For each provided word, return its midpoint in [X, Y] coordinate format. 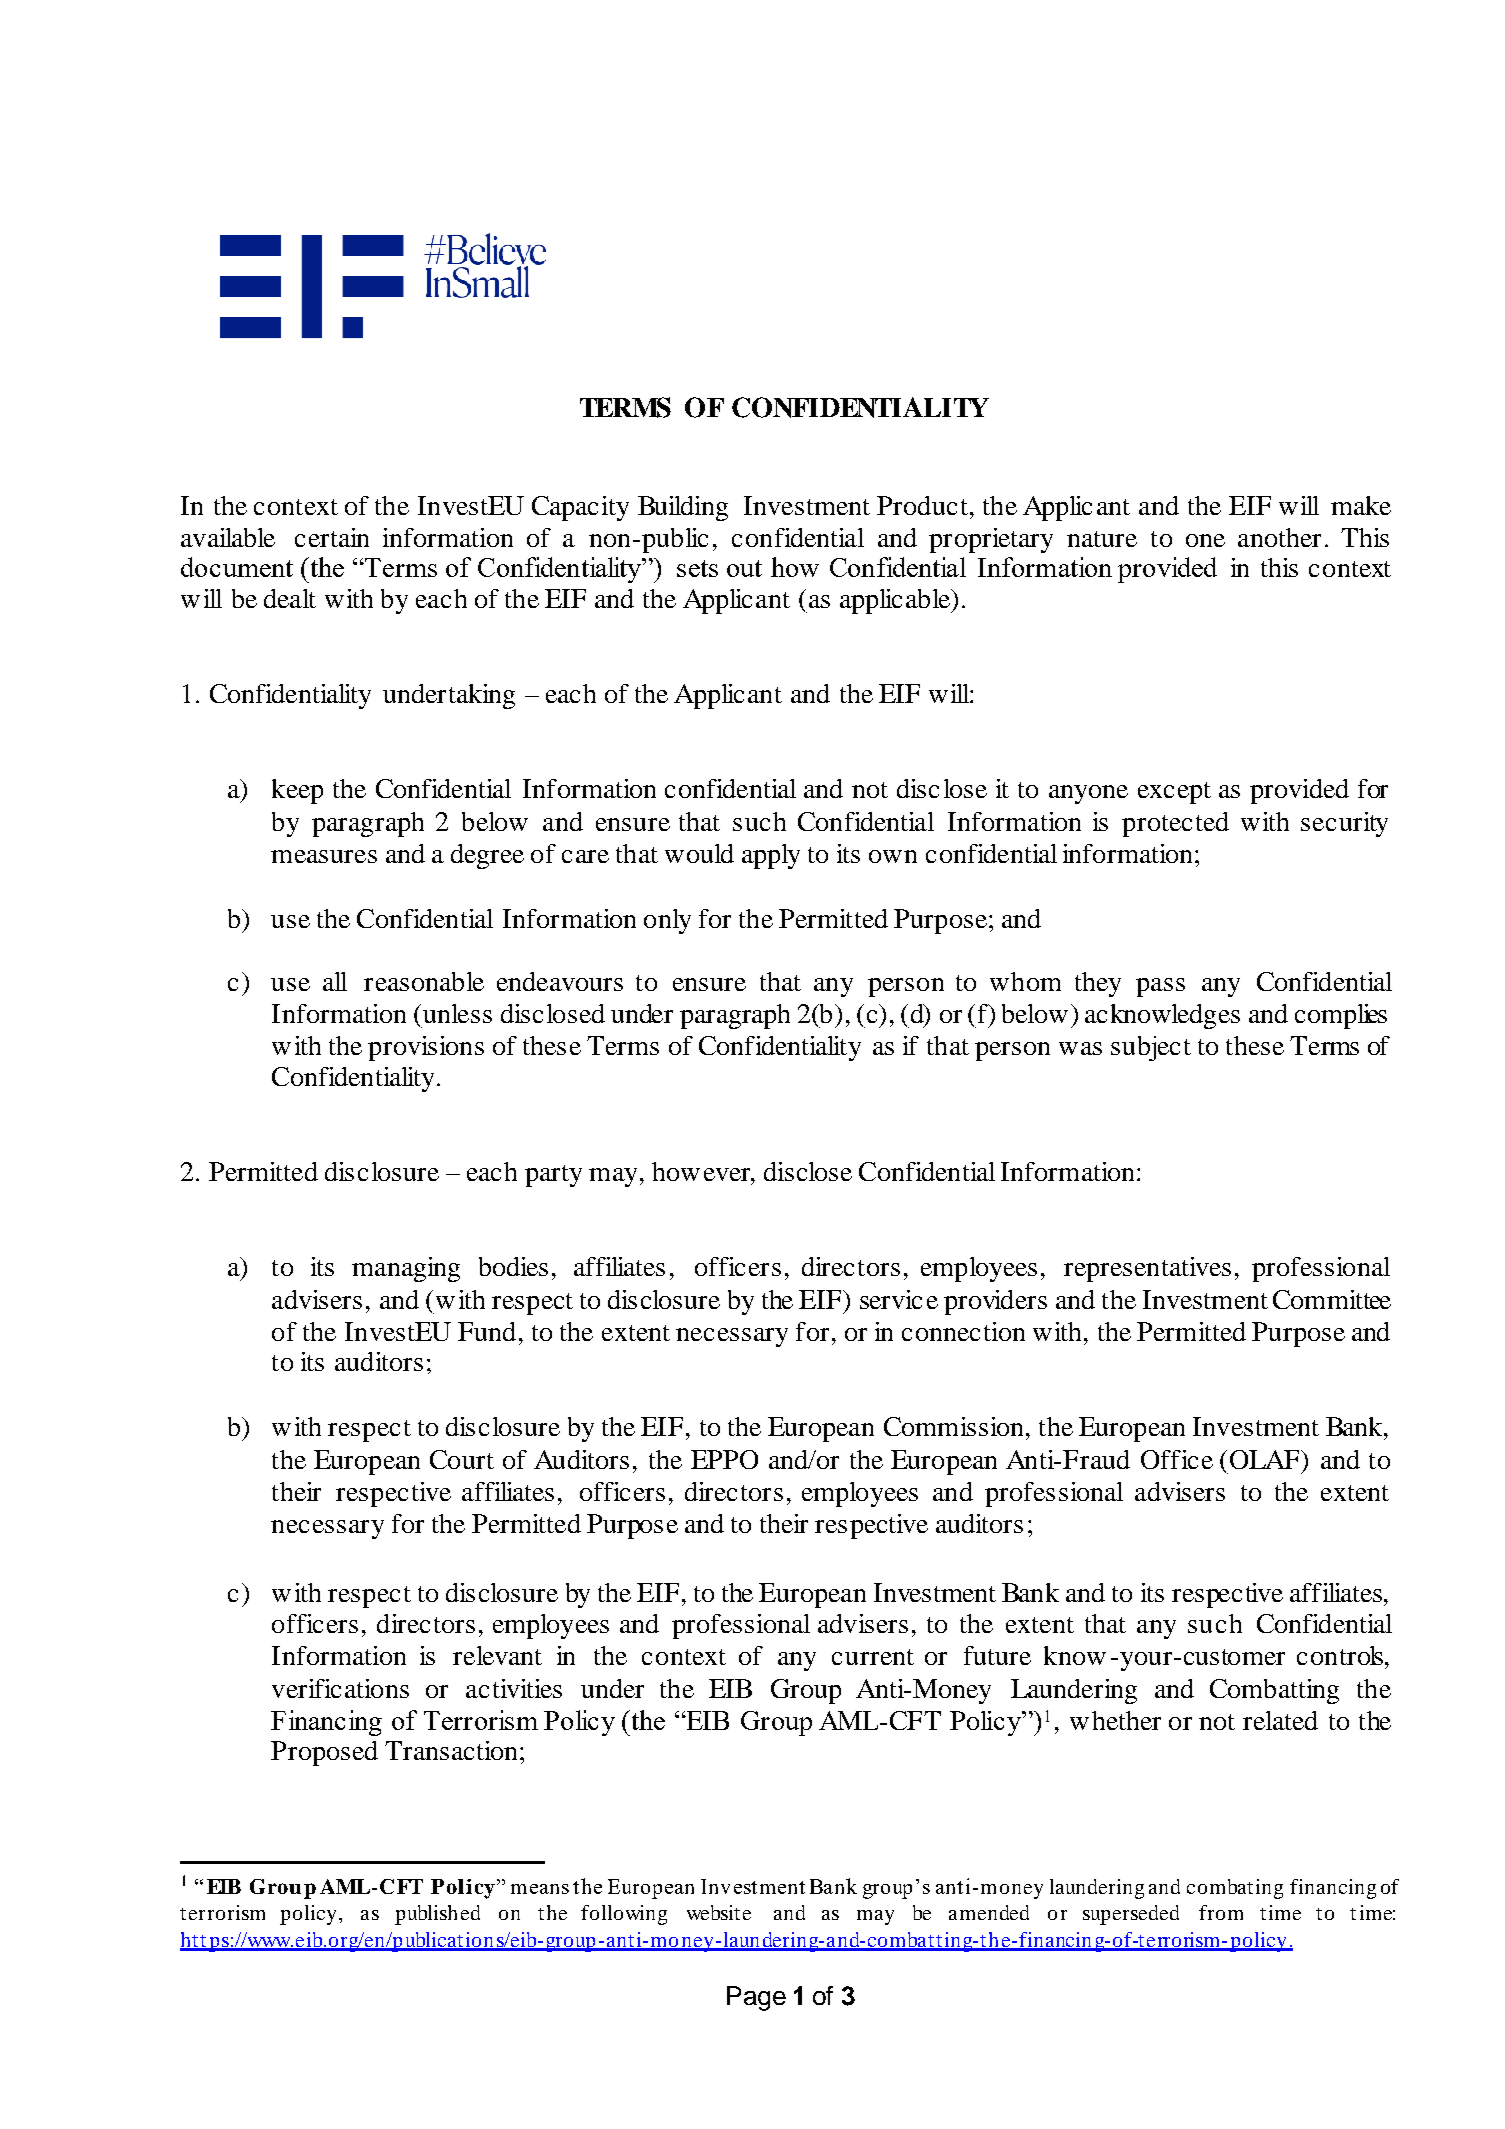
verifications [340, 1688]
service [899, 1299]
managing [406, 1269]
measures [324, 856]
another [1279, 537]
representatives [1147, 1269]
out [744, 568]
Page [756, 1998]
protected [1175, 824]
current [873, 1657]
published [437, 1915]
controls [1340, 1655]
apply [771, 856]
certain [332, 537]
